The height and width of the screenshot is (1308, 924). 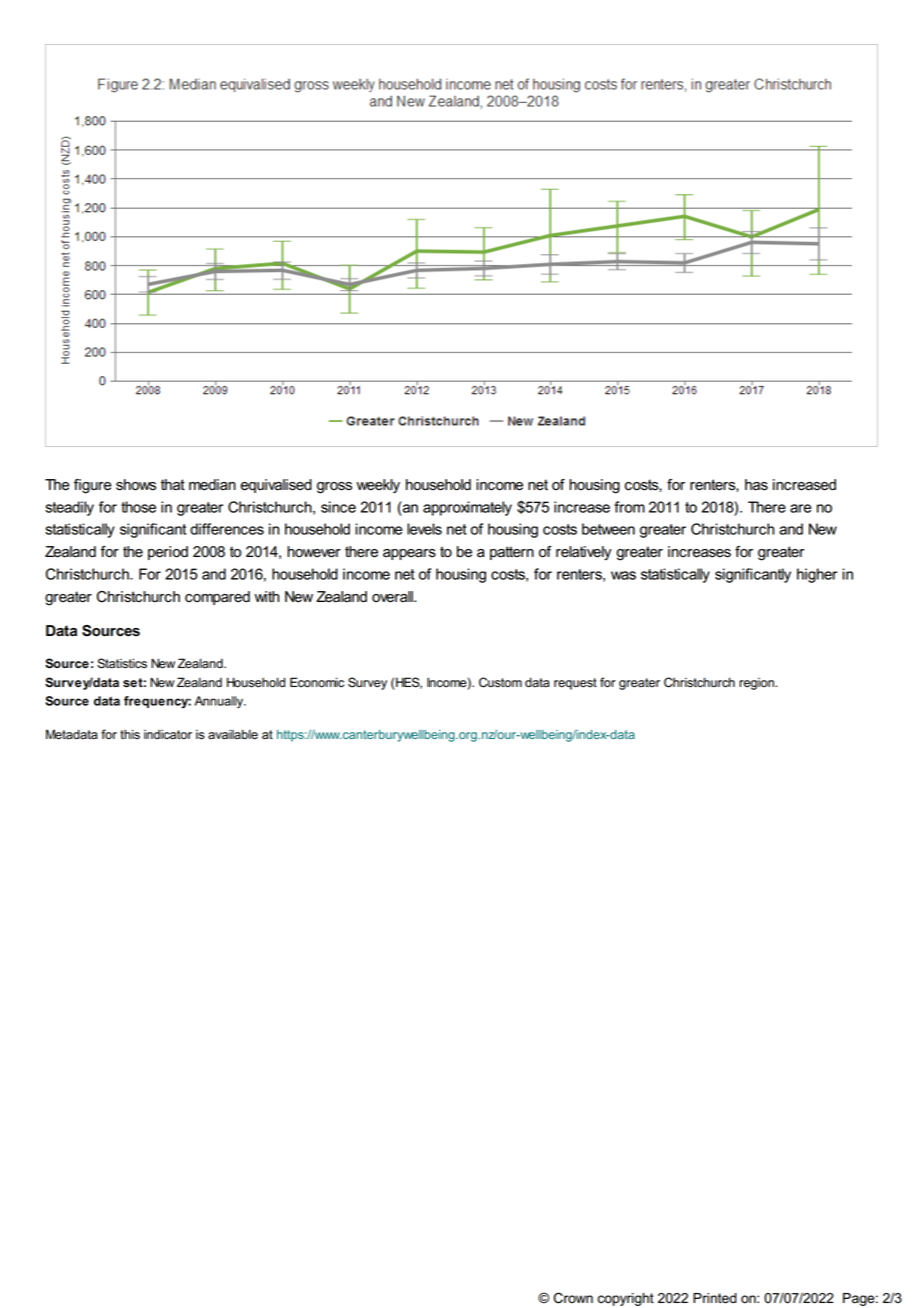 What do you see at coordinates (757, 684) in the screenshot?
I see `region` at bounding box center [757, 684].
